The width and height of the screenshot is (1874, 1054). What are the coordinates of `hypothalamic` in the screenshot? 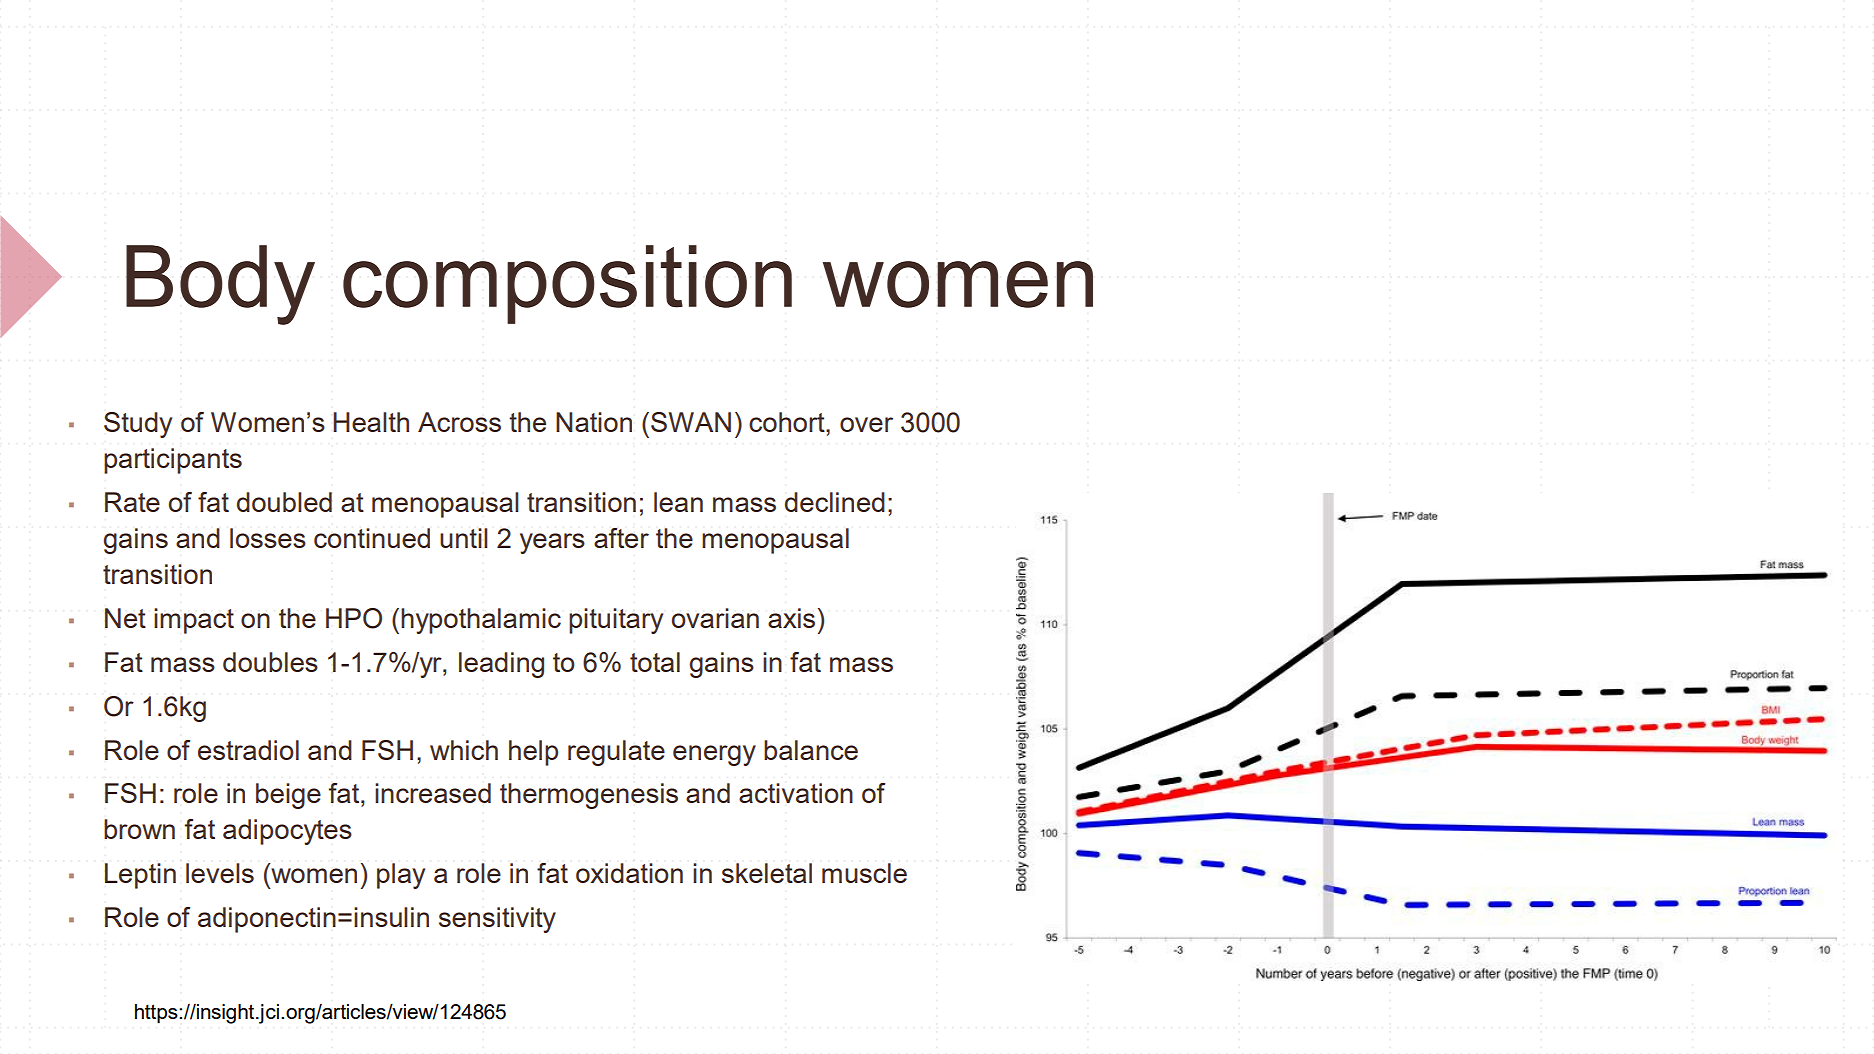 It's located at (481, 621).
